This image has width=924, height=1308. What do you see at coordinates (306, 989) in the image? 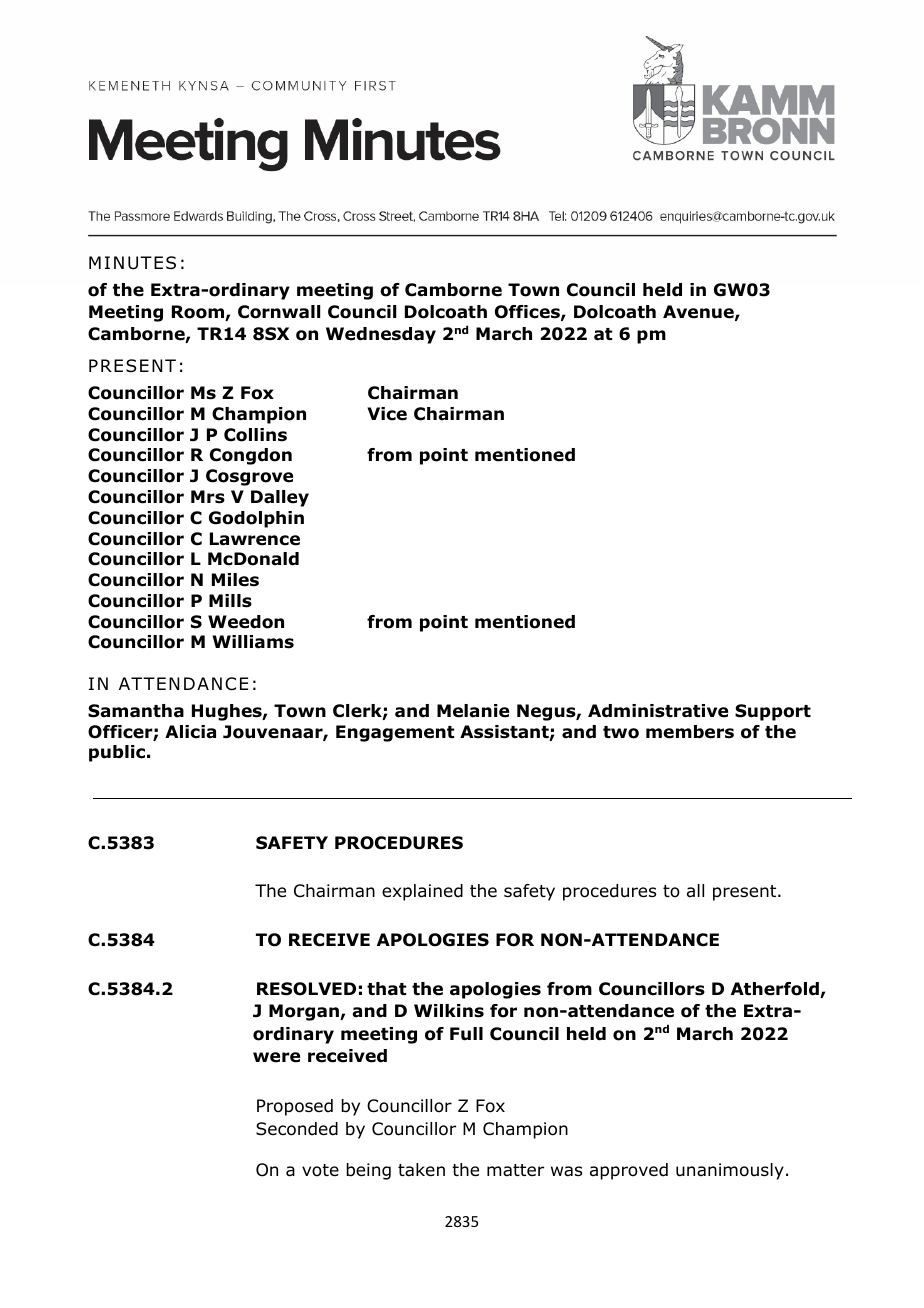
I see `RESOLVED` at bounding box center [306, 989].
